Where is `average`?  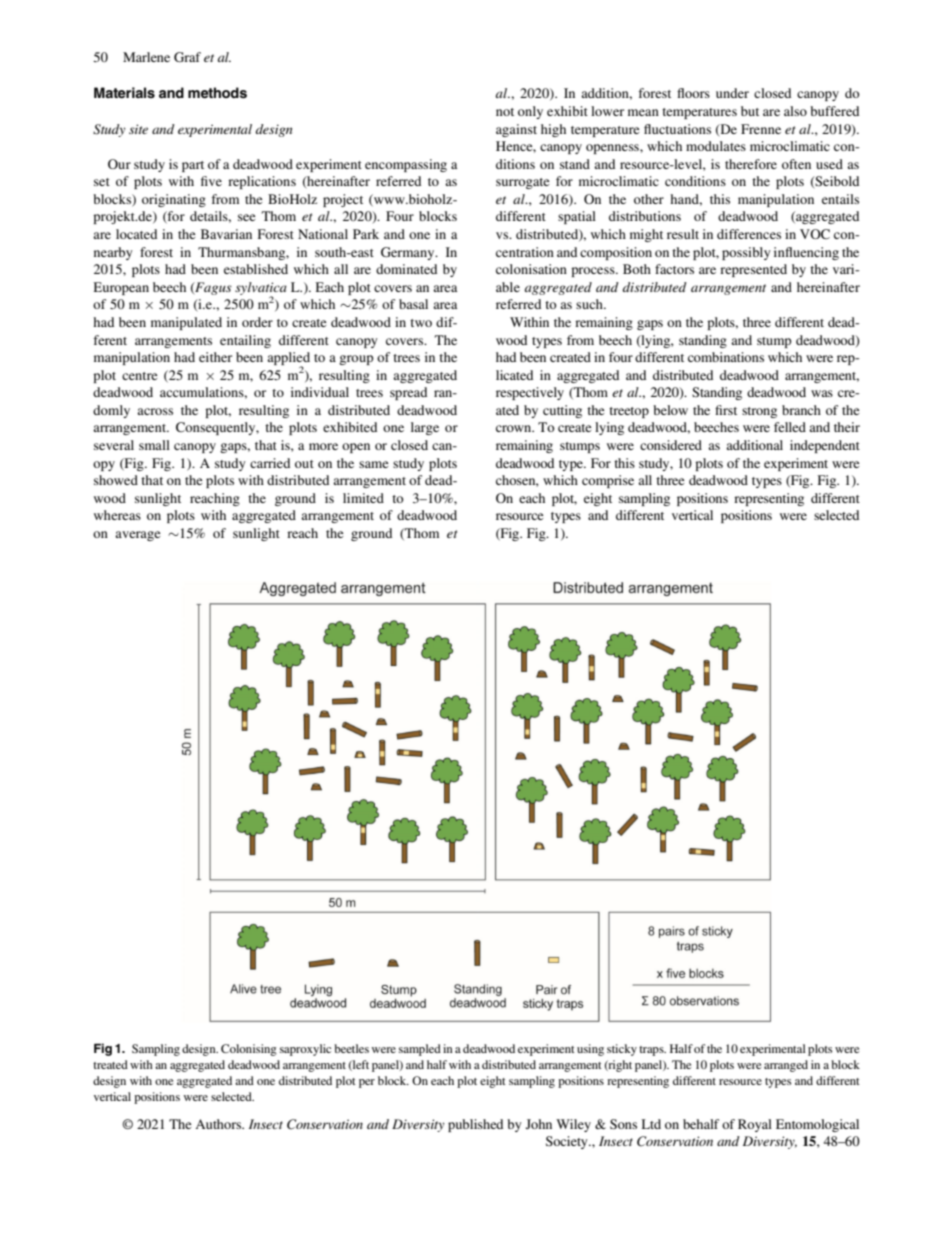
average is located at coordinates (137, 536).
